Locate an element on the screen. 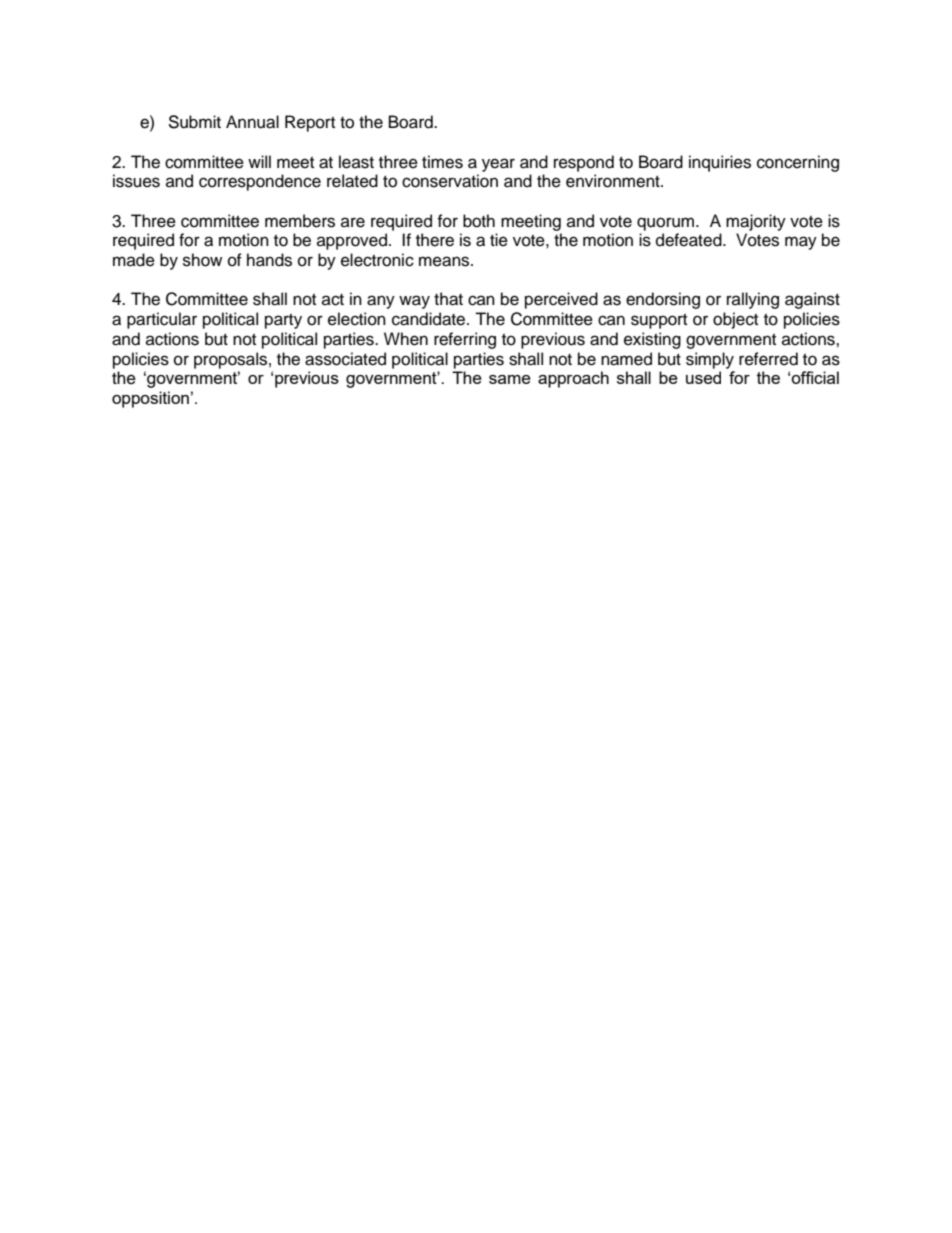 Image resolution: width=952 pixels, height=1233 pixels. majority is located at coordinates (756, 222).
